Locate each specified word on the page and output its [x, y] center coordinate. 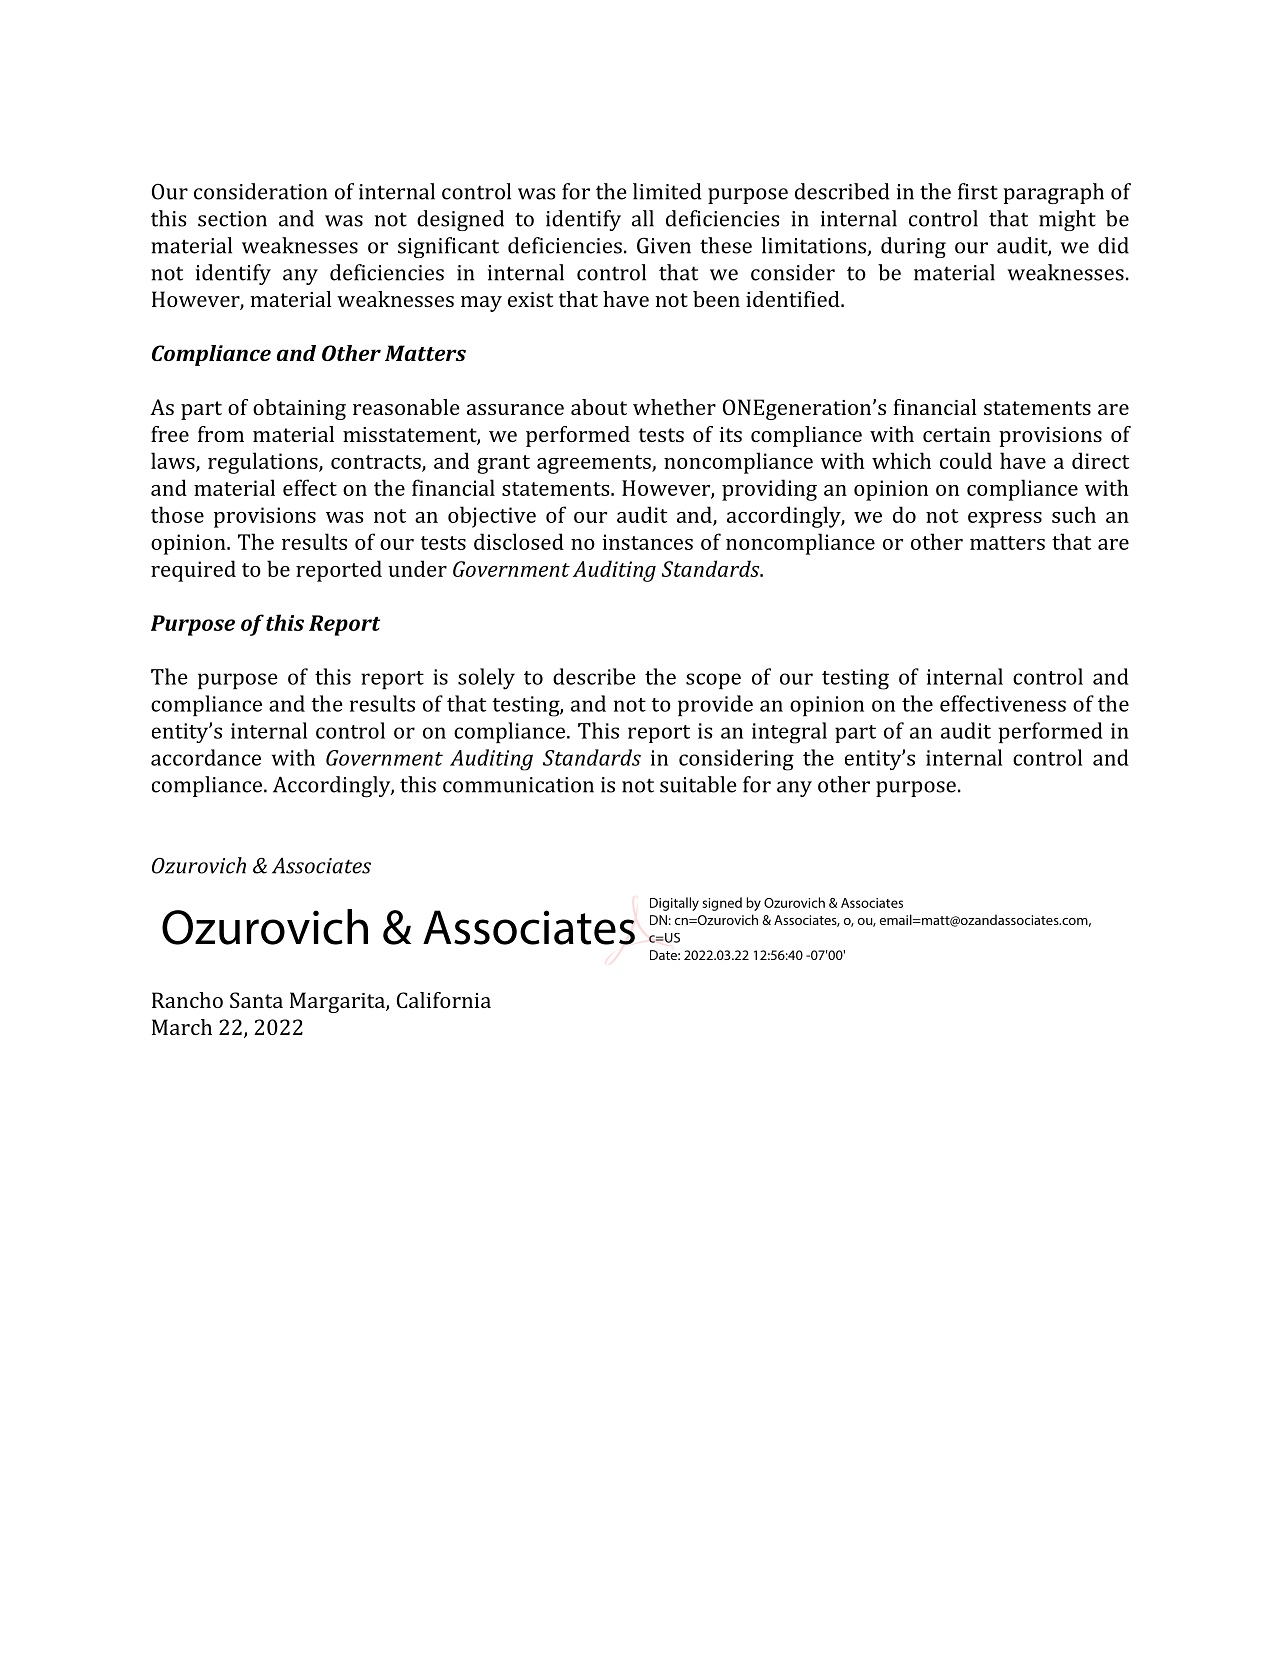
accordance [206, 757]
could [966, 460]
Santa [256, 1000]
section [232, 219]
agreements [595, 464]
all [643, 218]
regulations [264, 463]
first [978, 191]
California [444, 1000]
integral [789, 733]
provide [715, 705]
